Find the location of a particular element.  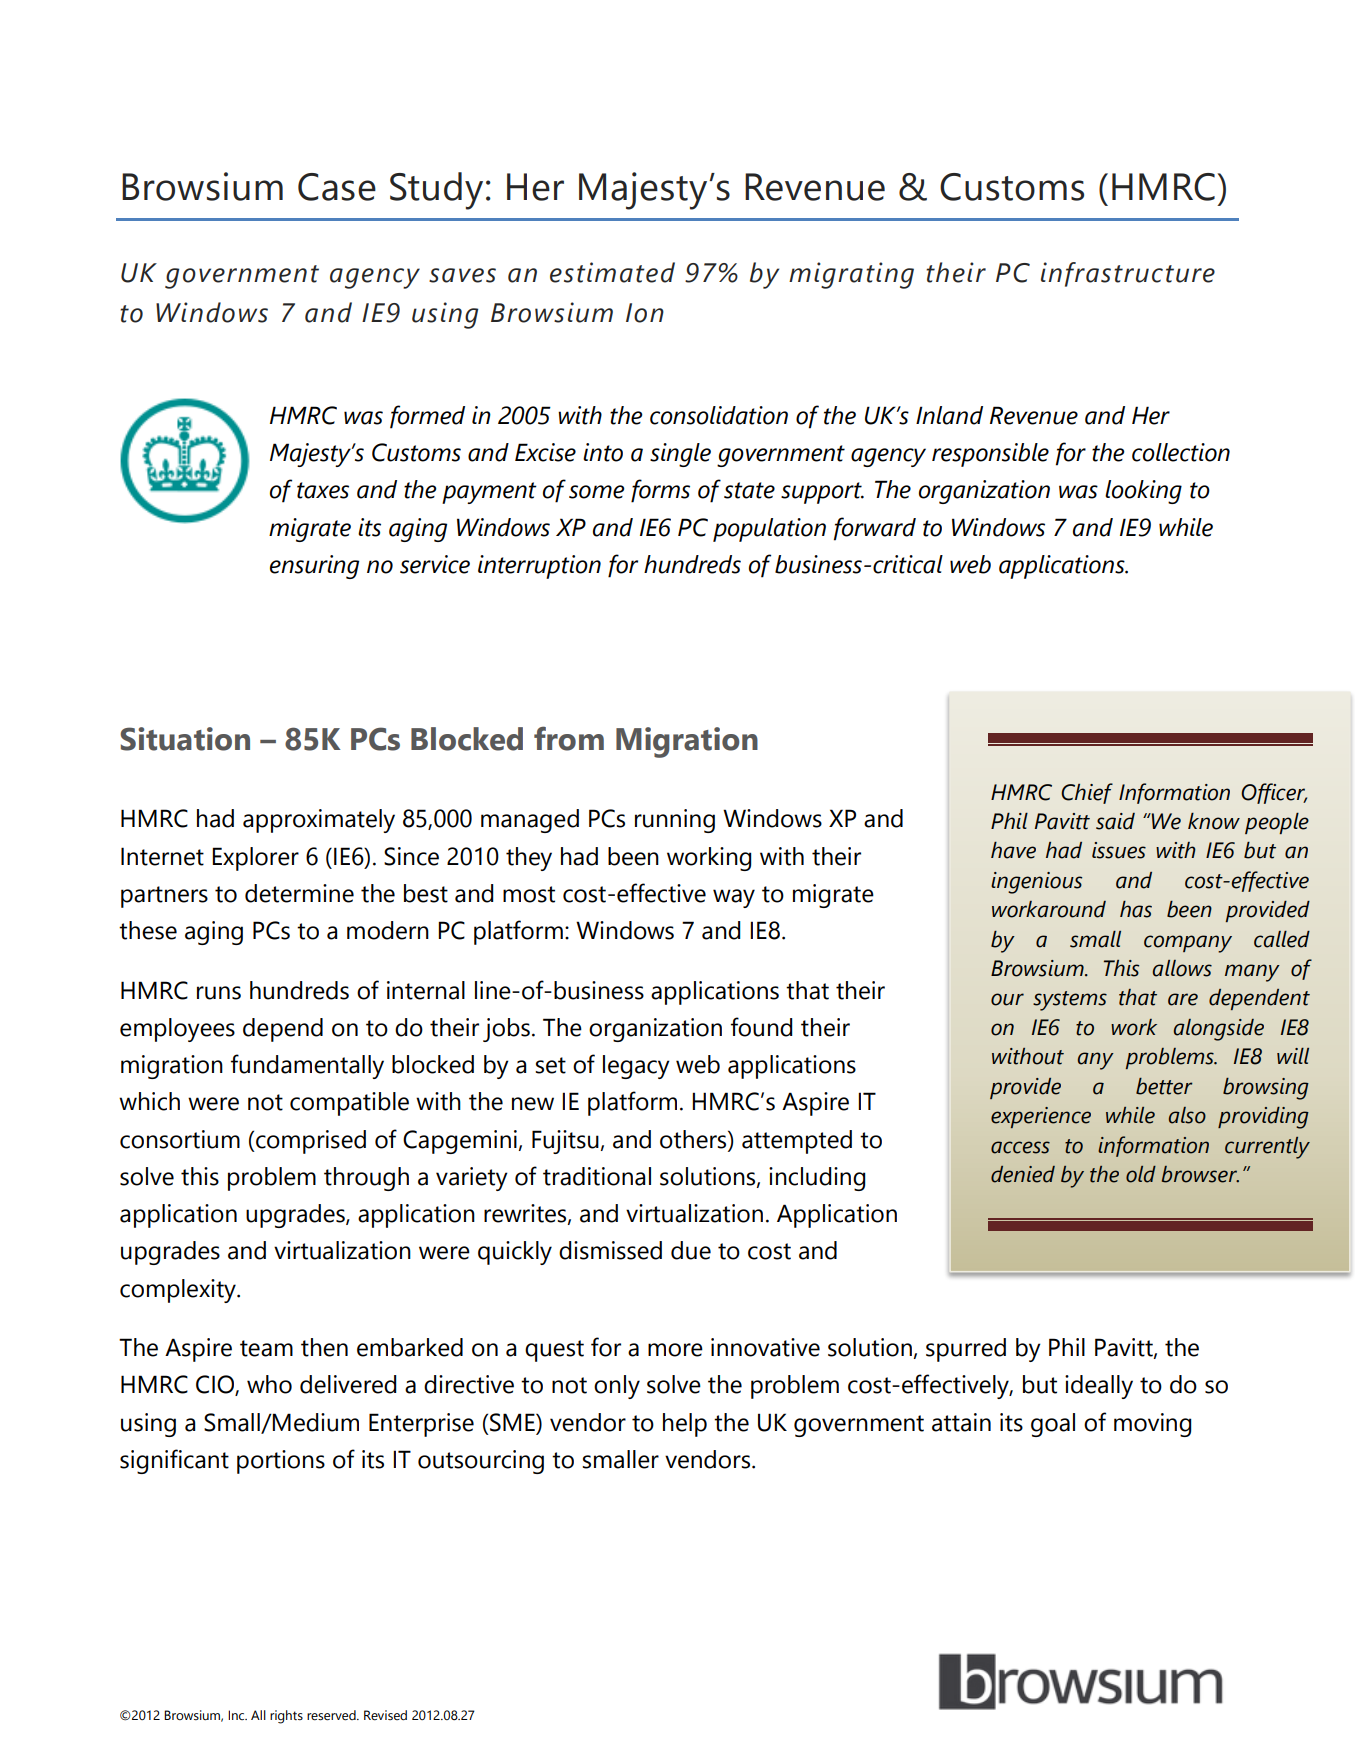

Situation is located at coordinates (185, 739).
